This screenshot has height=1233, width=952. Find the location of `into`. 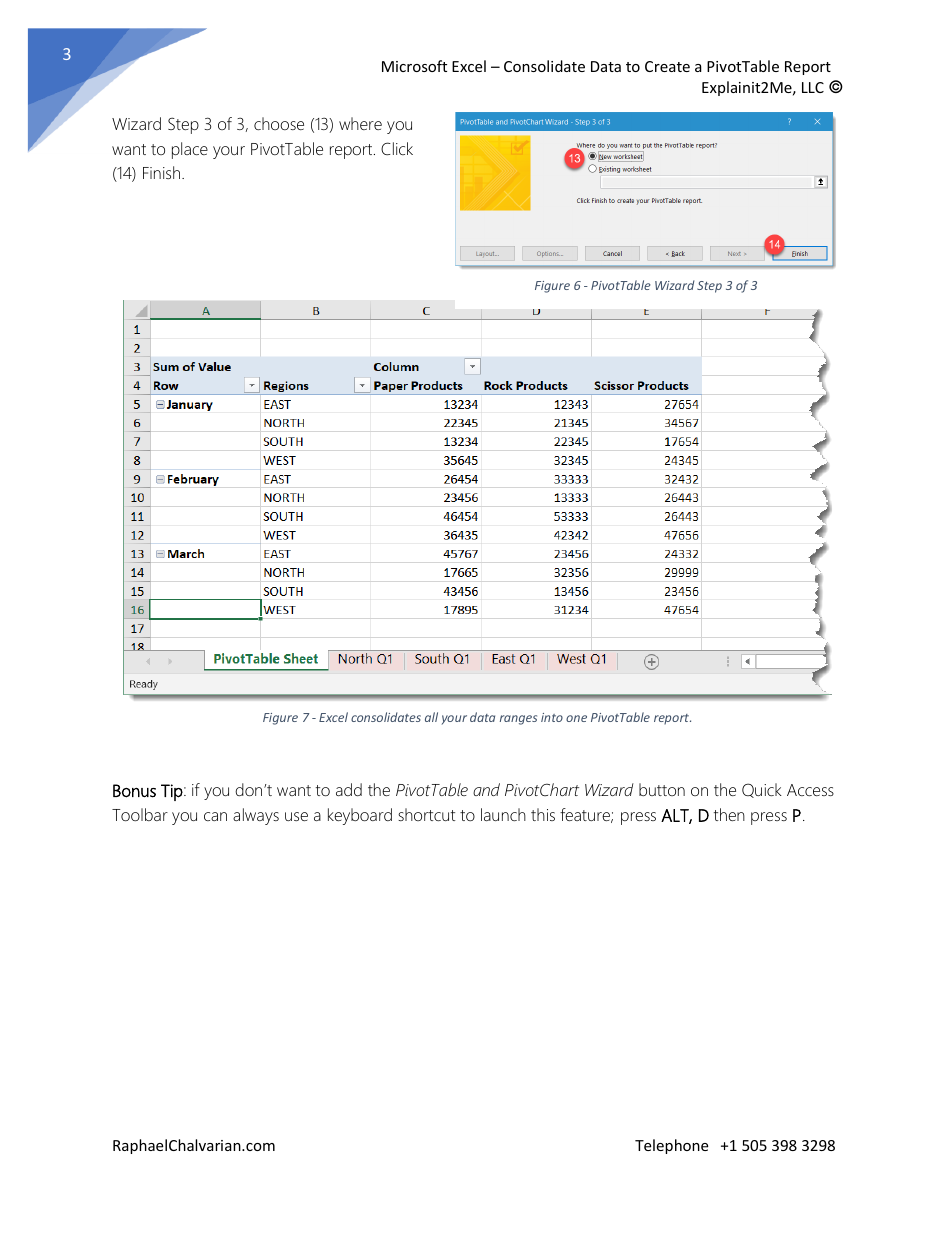

into is located at coordinates (552, 717).
